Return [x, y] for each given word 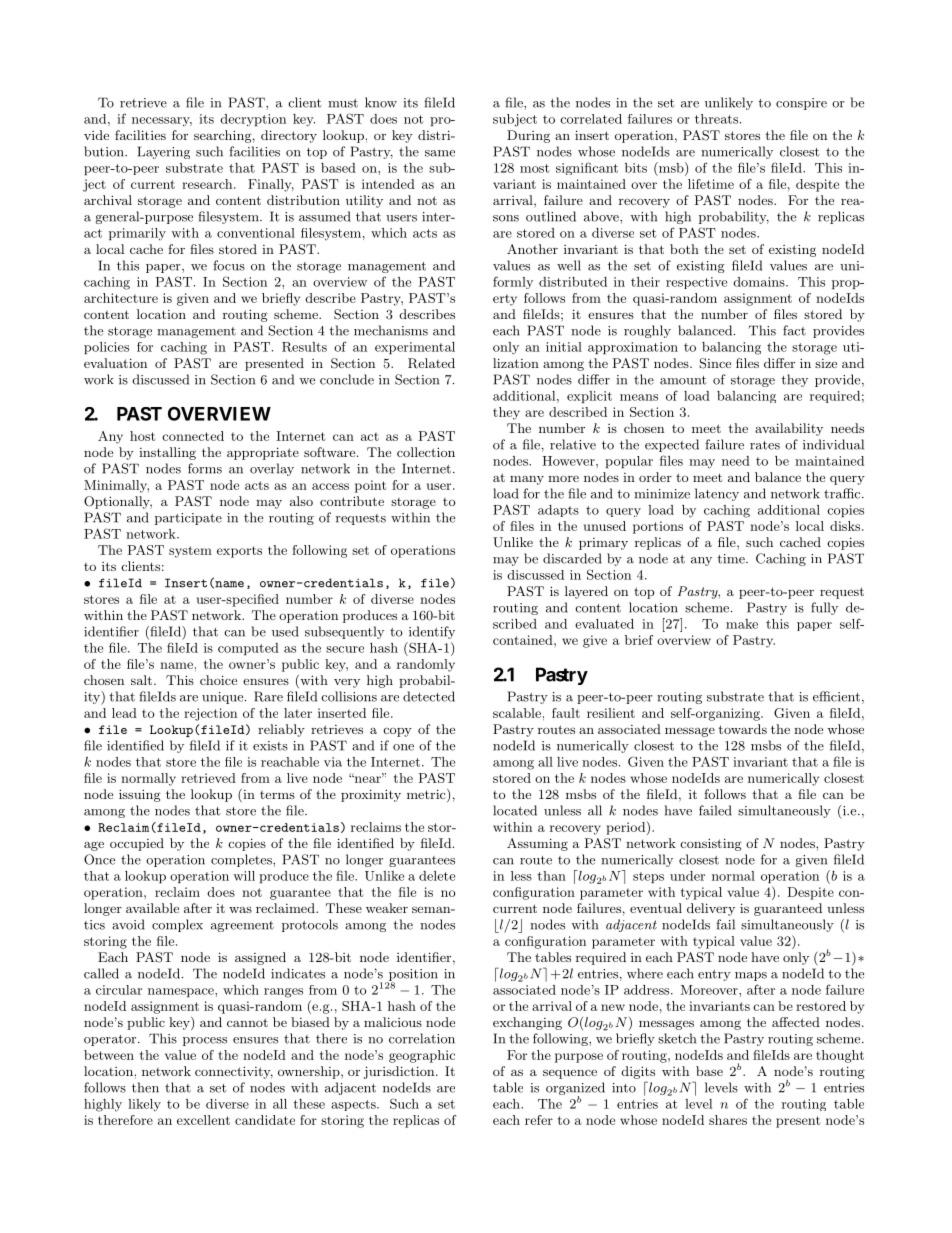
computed [248, 649]
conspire [801, 104]
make [742, 624]
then [145, 1087]
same [440, 153]
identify [432, 632]
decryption [253, 120]
